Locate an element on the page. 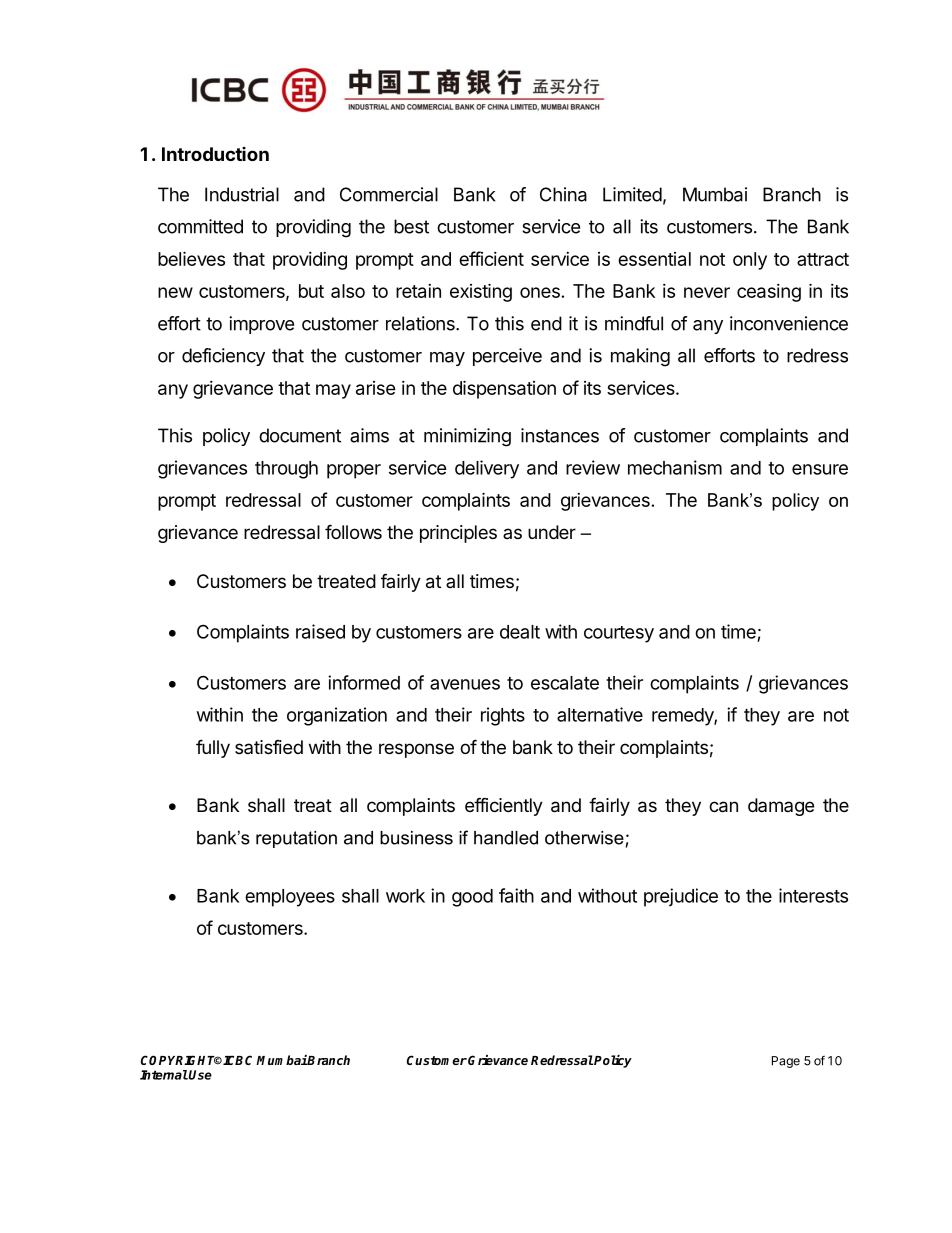 Image resolution: width=952 pixels, height=1233 pixels. through is located at coordinates (286, 470).
